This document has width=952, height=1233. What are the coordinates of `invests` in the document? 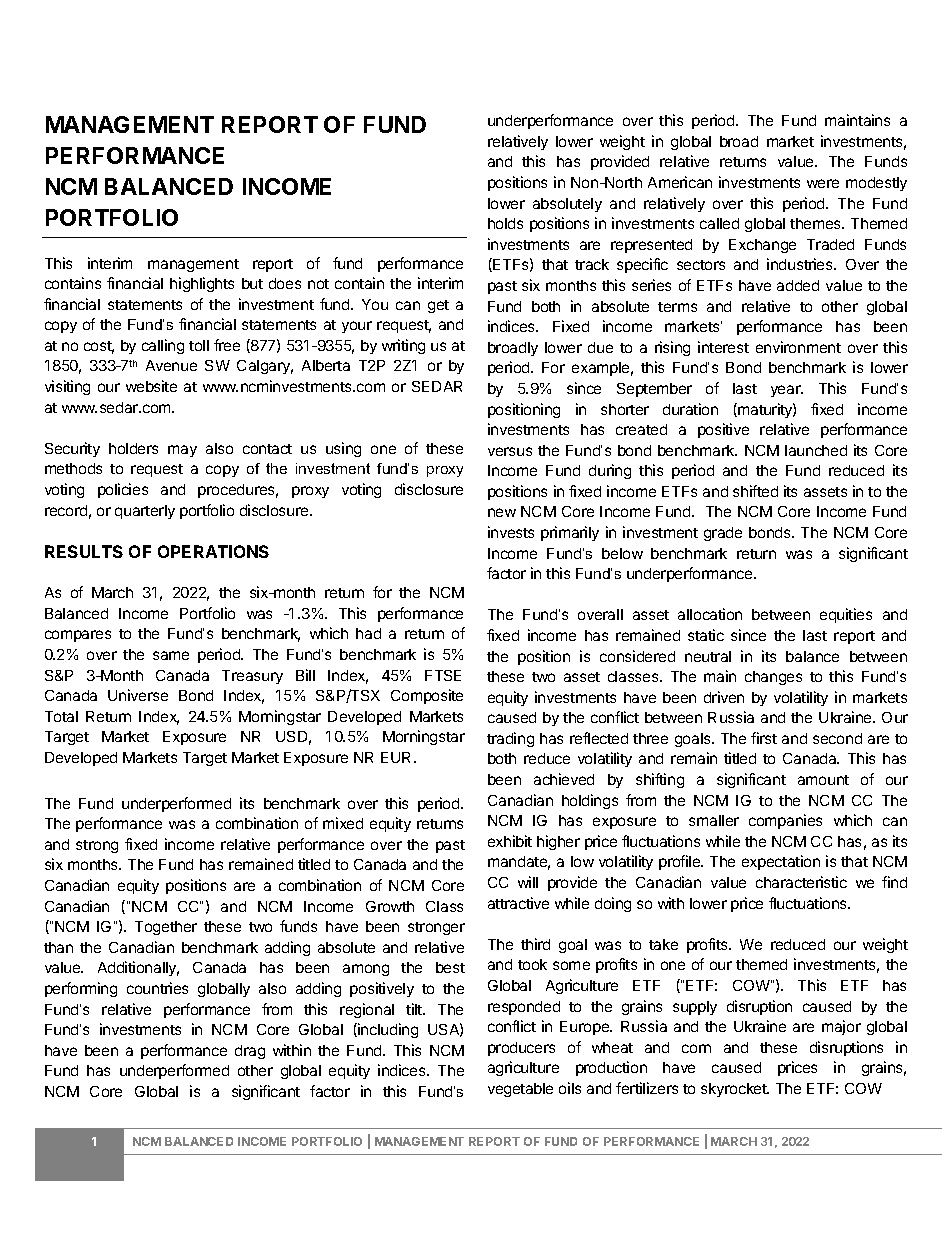 It's located at (511, 532).
